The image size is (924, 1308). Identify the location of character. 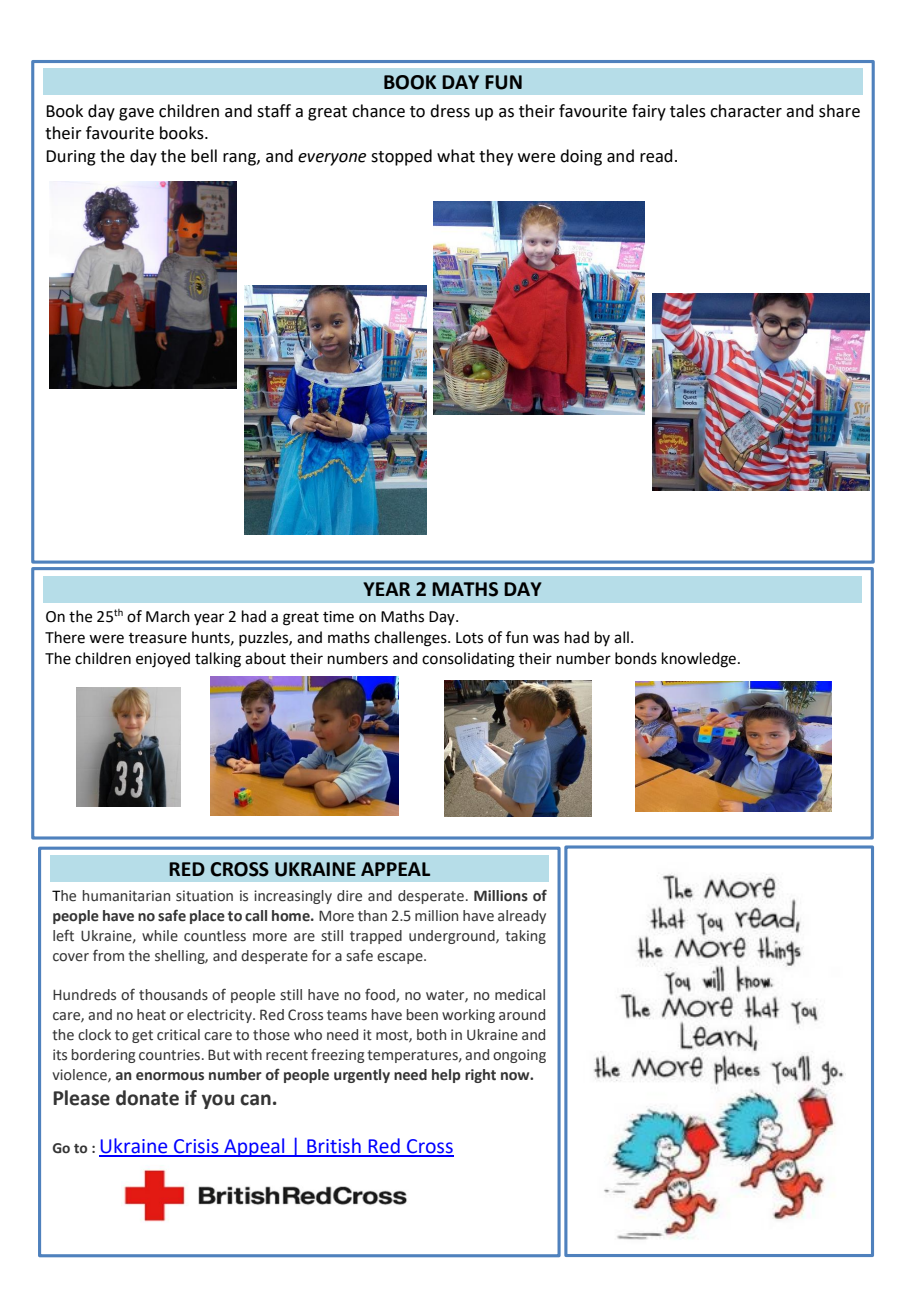
(746, 111).
